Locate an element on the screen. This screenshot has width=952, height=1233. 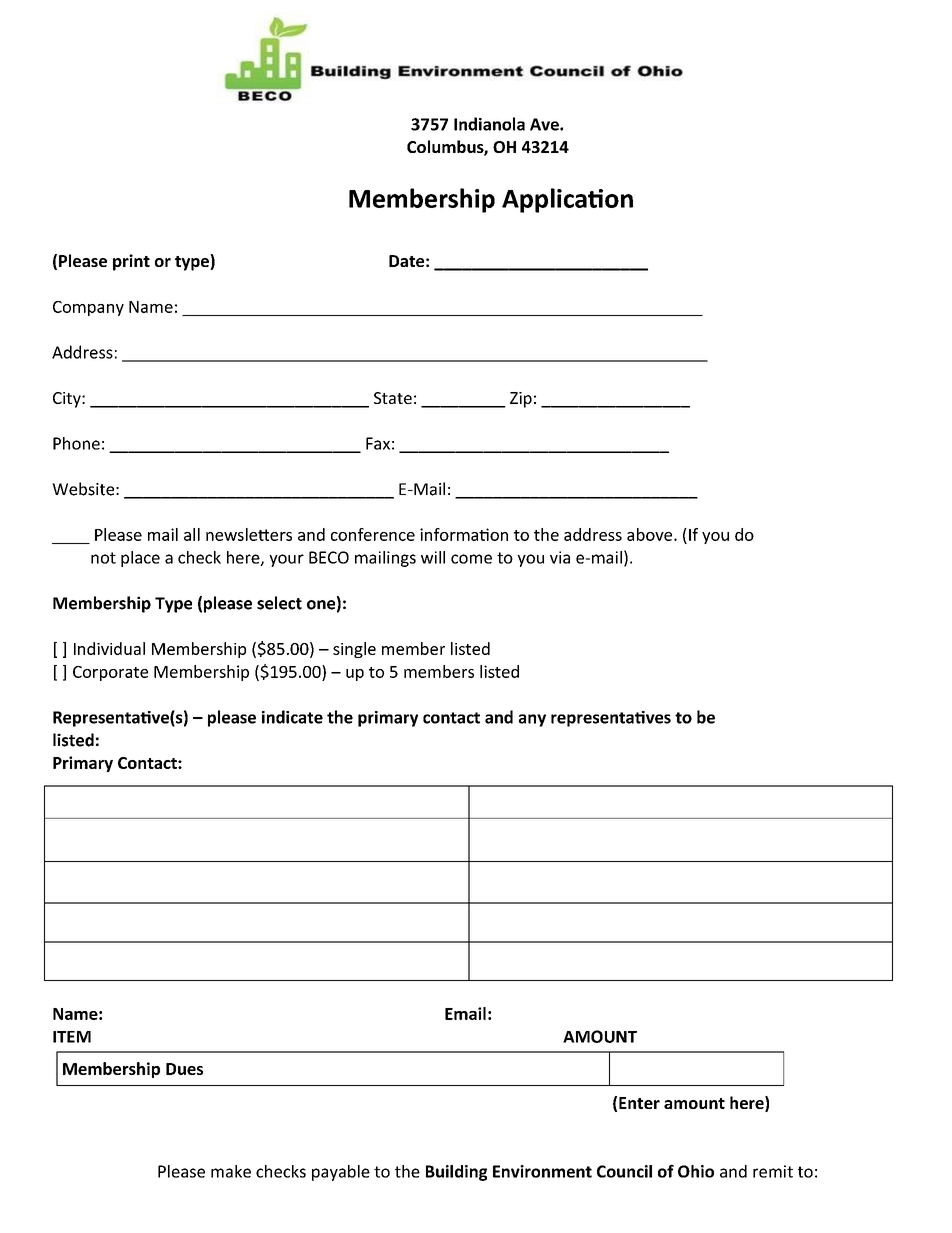
make is located at coordinates (231, 1171).
